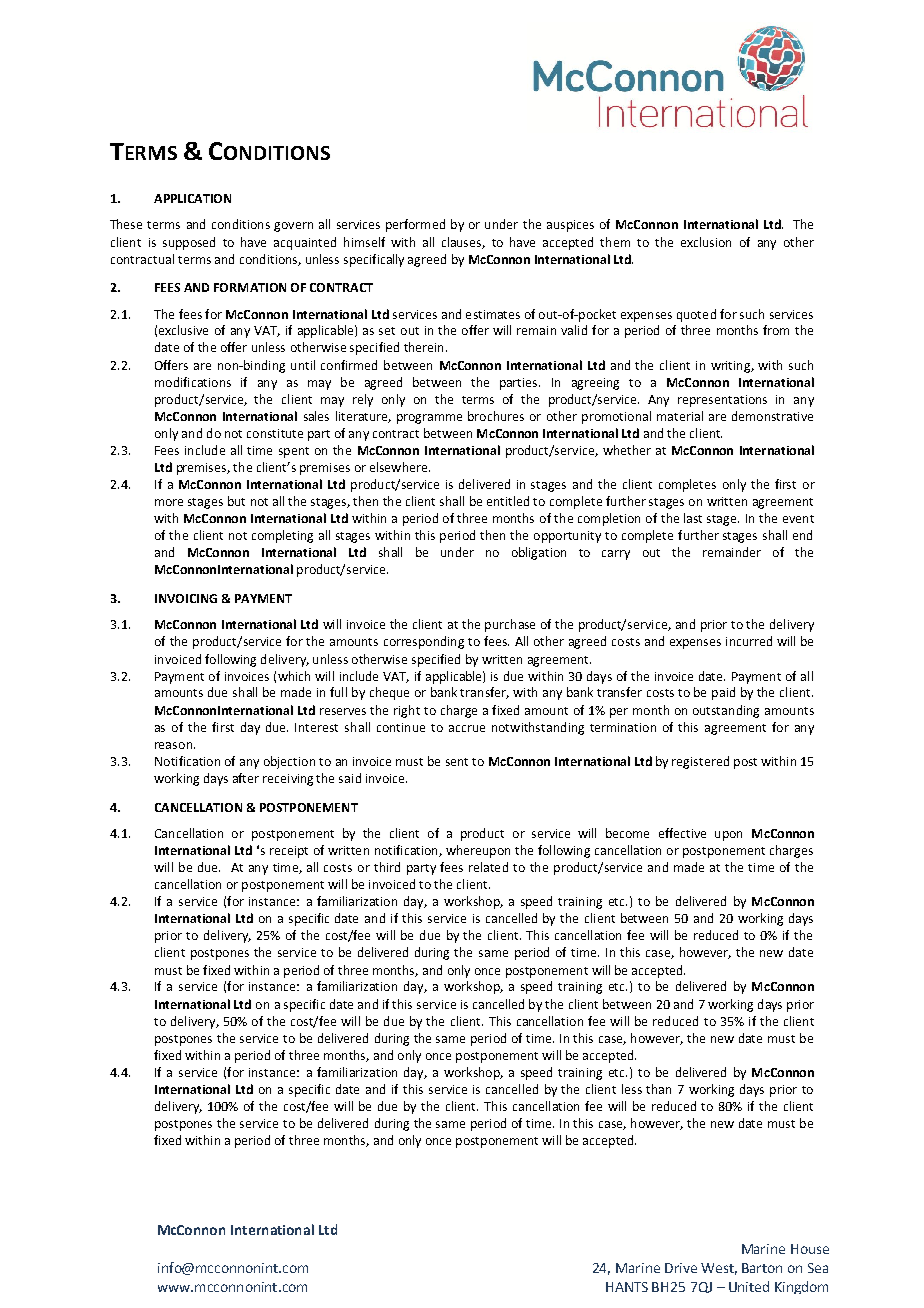 The image size is (924, 1308). What do you see at coordinates (189, 243) in the image?
I see `supposed` at bounding box center [189, 243].
